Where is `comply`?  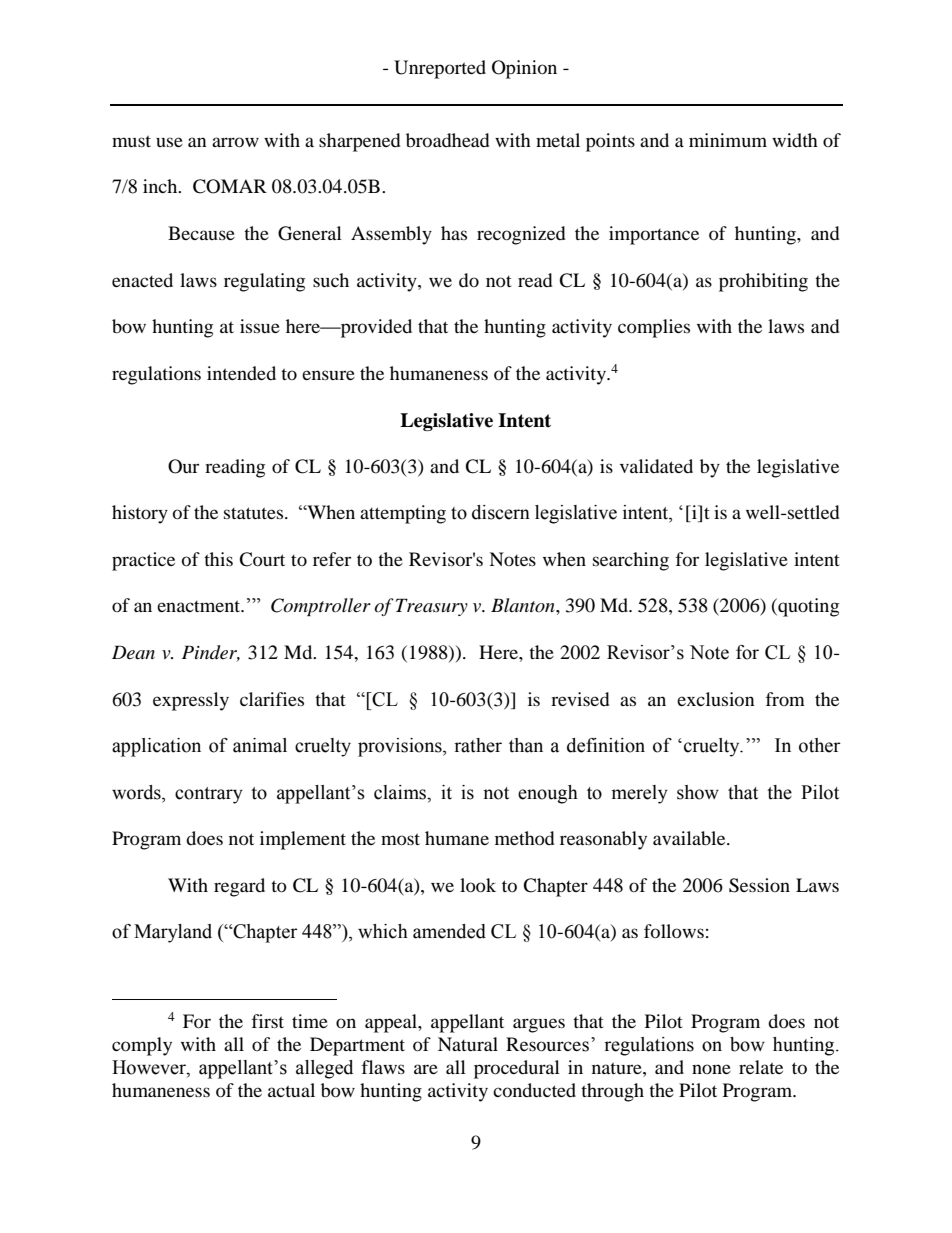
comply is located at coordinates (142, 1046).
